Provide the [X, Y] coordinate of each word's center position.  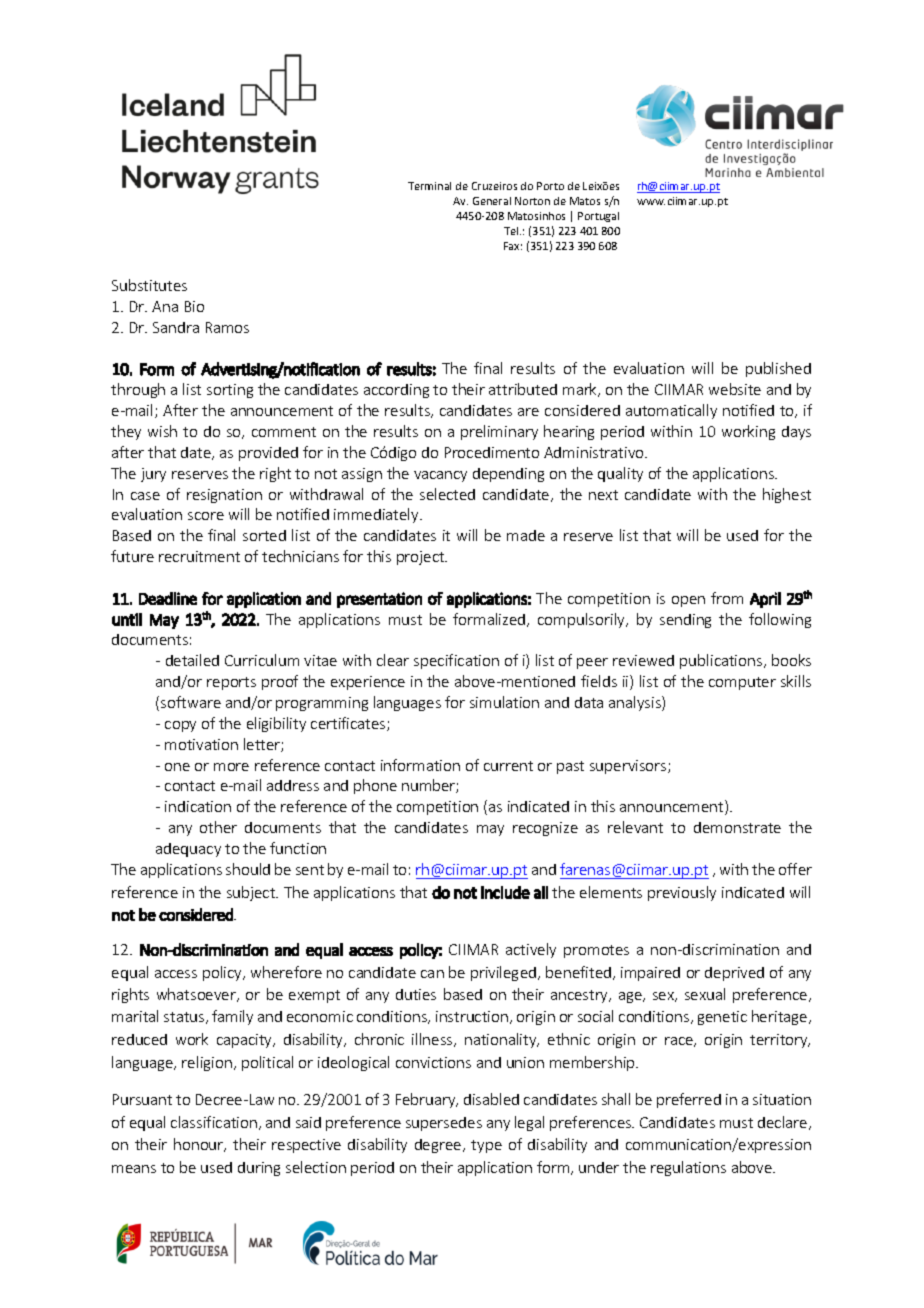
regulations [688, 1168]
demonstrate [737, 827]
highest [787, 495]
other [218, 827]
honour [200, 1145]
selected [447, 494]
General [492, 201]
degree [439, 1146]
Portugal [598, 217]
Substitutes [149, 285]
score [206, 516]
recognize [545, 829]
